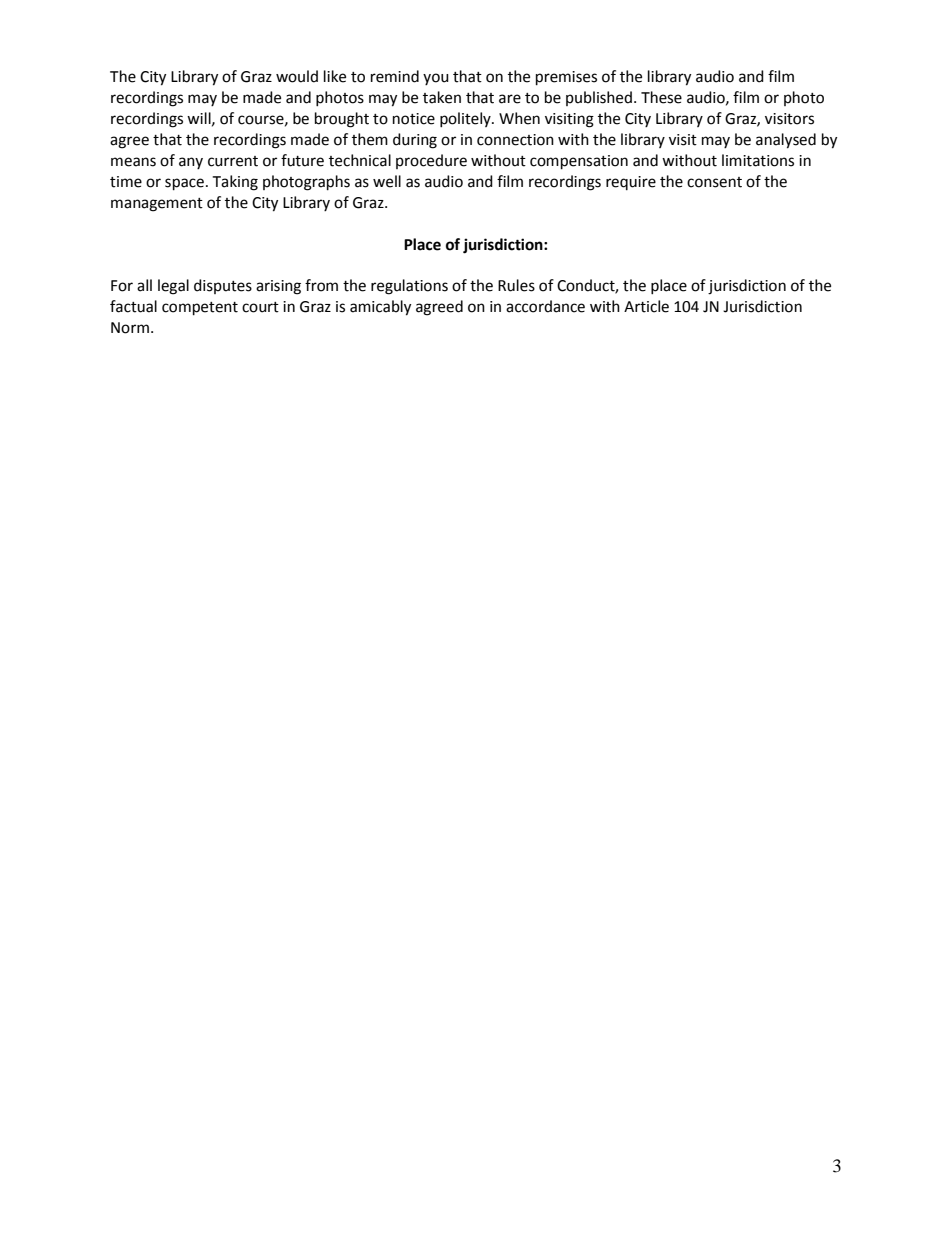 Image resolution: width=952 pixels, height=1233 pixels. What do you see at coordinates (431, 161) in the screenshot?
I see `procedure` at bounding box center [431, 161].
